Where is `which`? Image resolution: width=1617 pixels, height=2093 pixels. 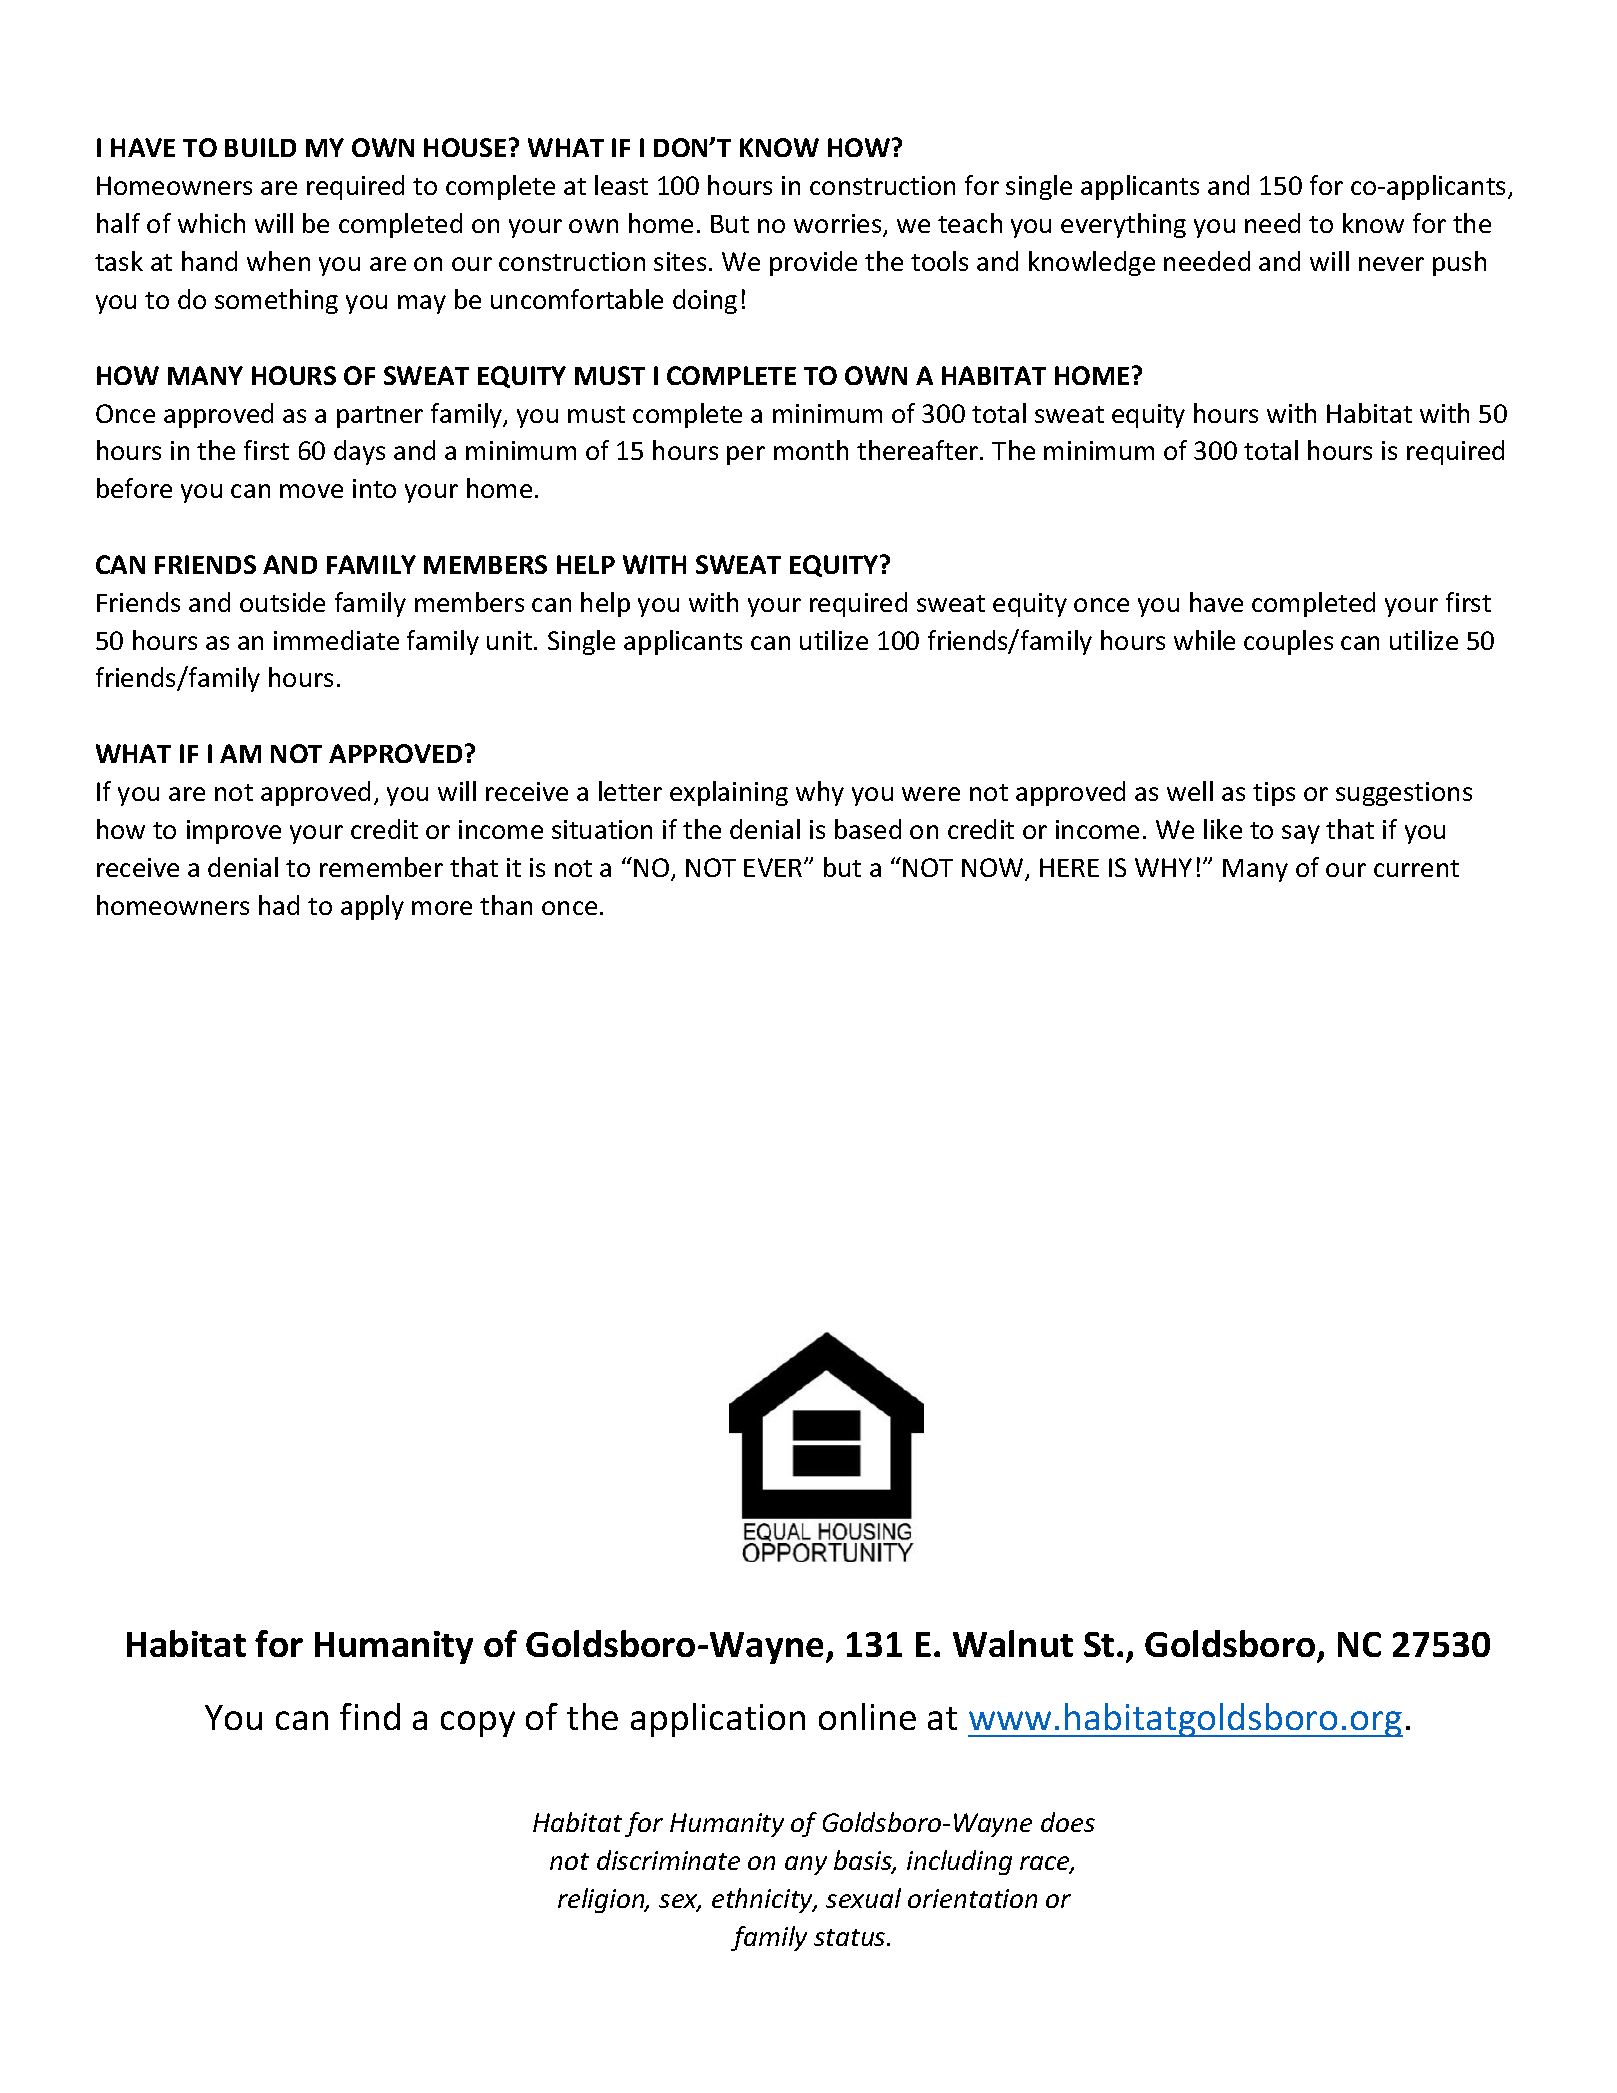
which is located at coordinates (211, 223).
